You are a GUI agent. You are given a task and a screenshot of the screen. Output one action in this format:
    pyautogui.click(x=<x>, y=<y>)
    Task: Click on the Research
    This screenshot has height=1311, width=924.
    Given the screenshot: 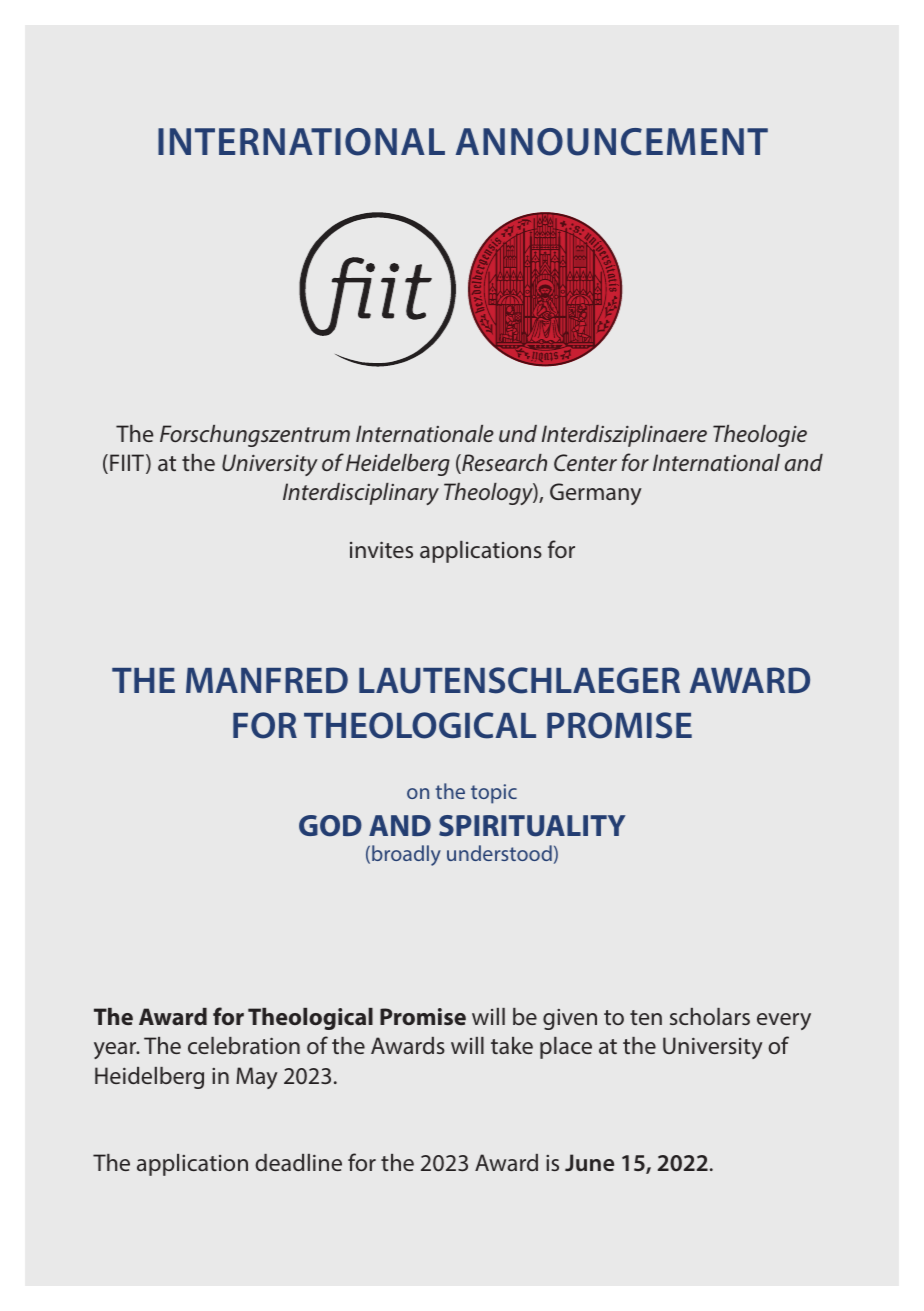 What is the action you would take?
    pyautogui.click(x=503, y=464)
